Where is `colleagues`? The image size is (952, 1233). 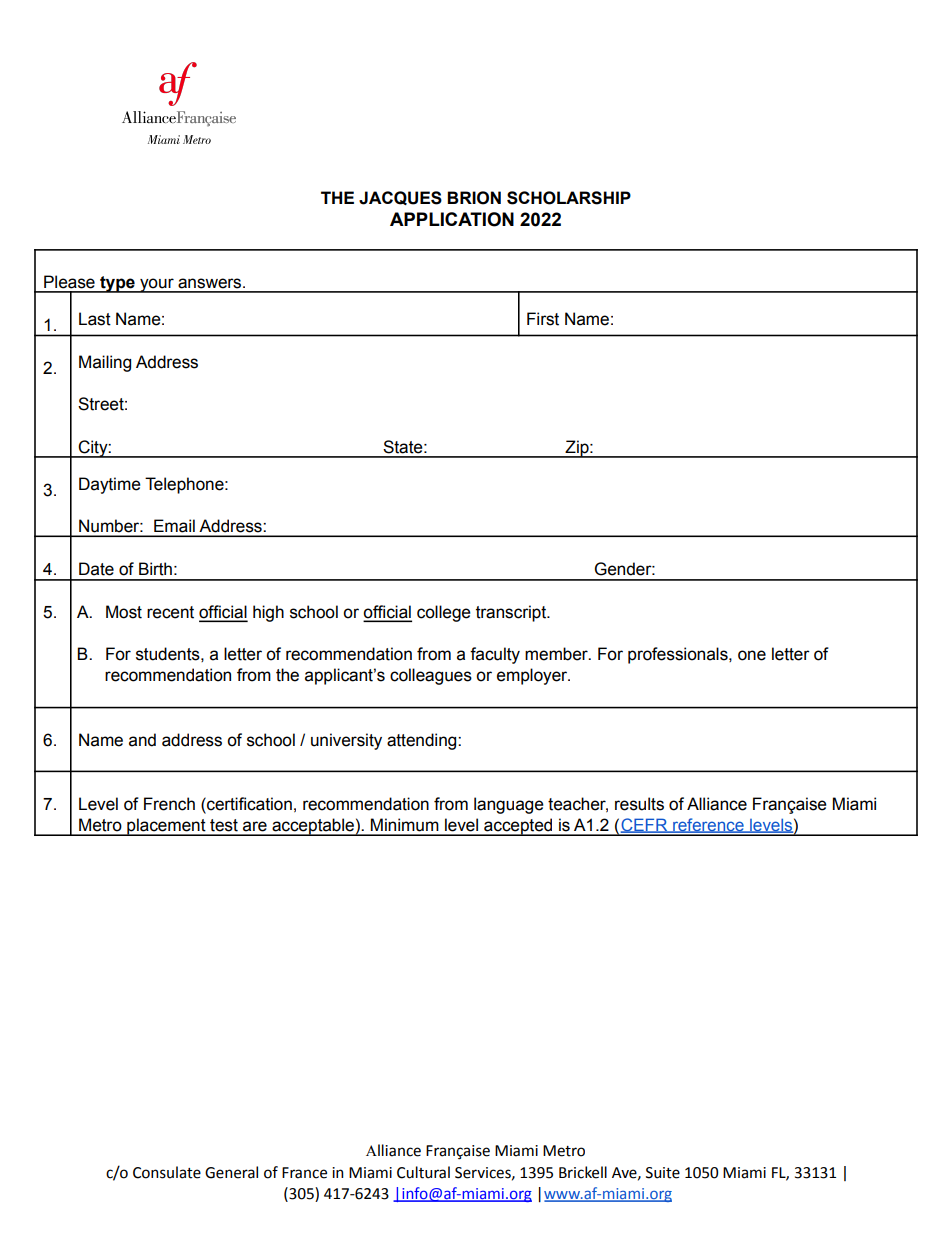 colleagues is located at coordinates (431, 676).
